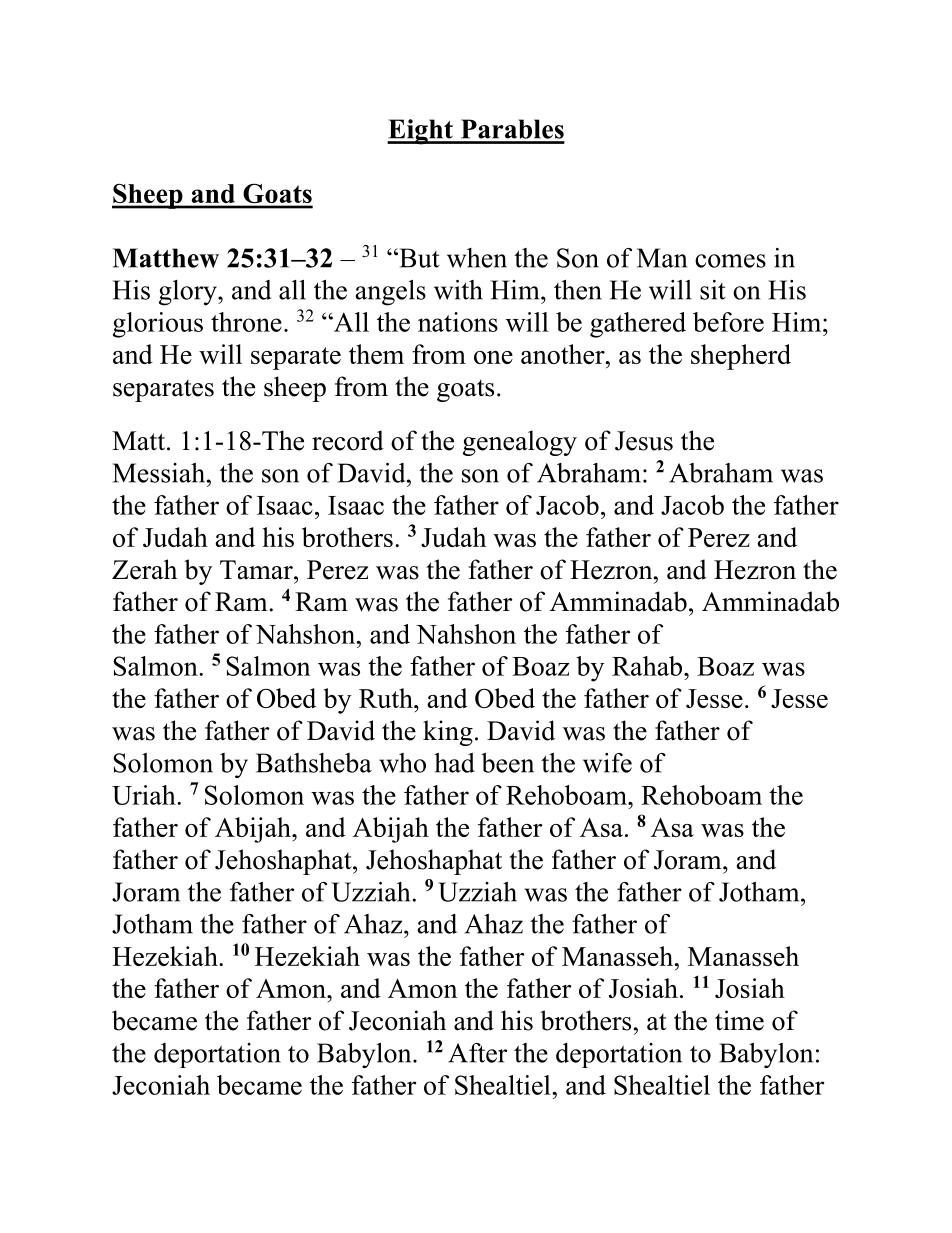 Image resolution: width=952 pixels, height=1233 pixels. Describe the element at coordinates (454, 763) in the image. I see `had` at that location.
